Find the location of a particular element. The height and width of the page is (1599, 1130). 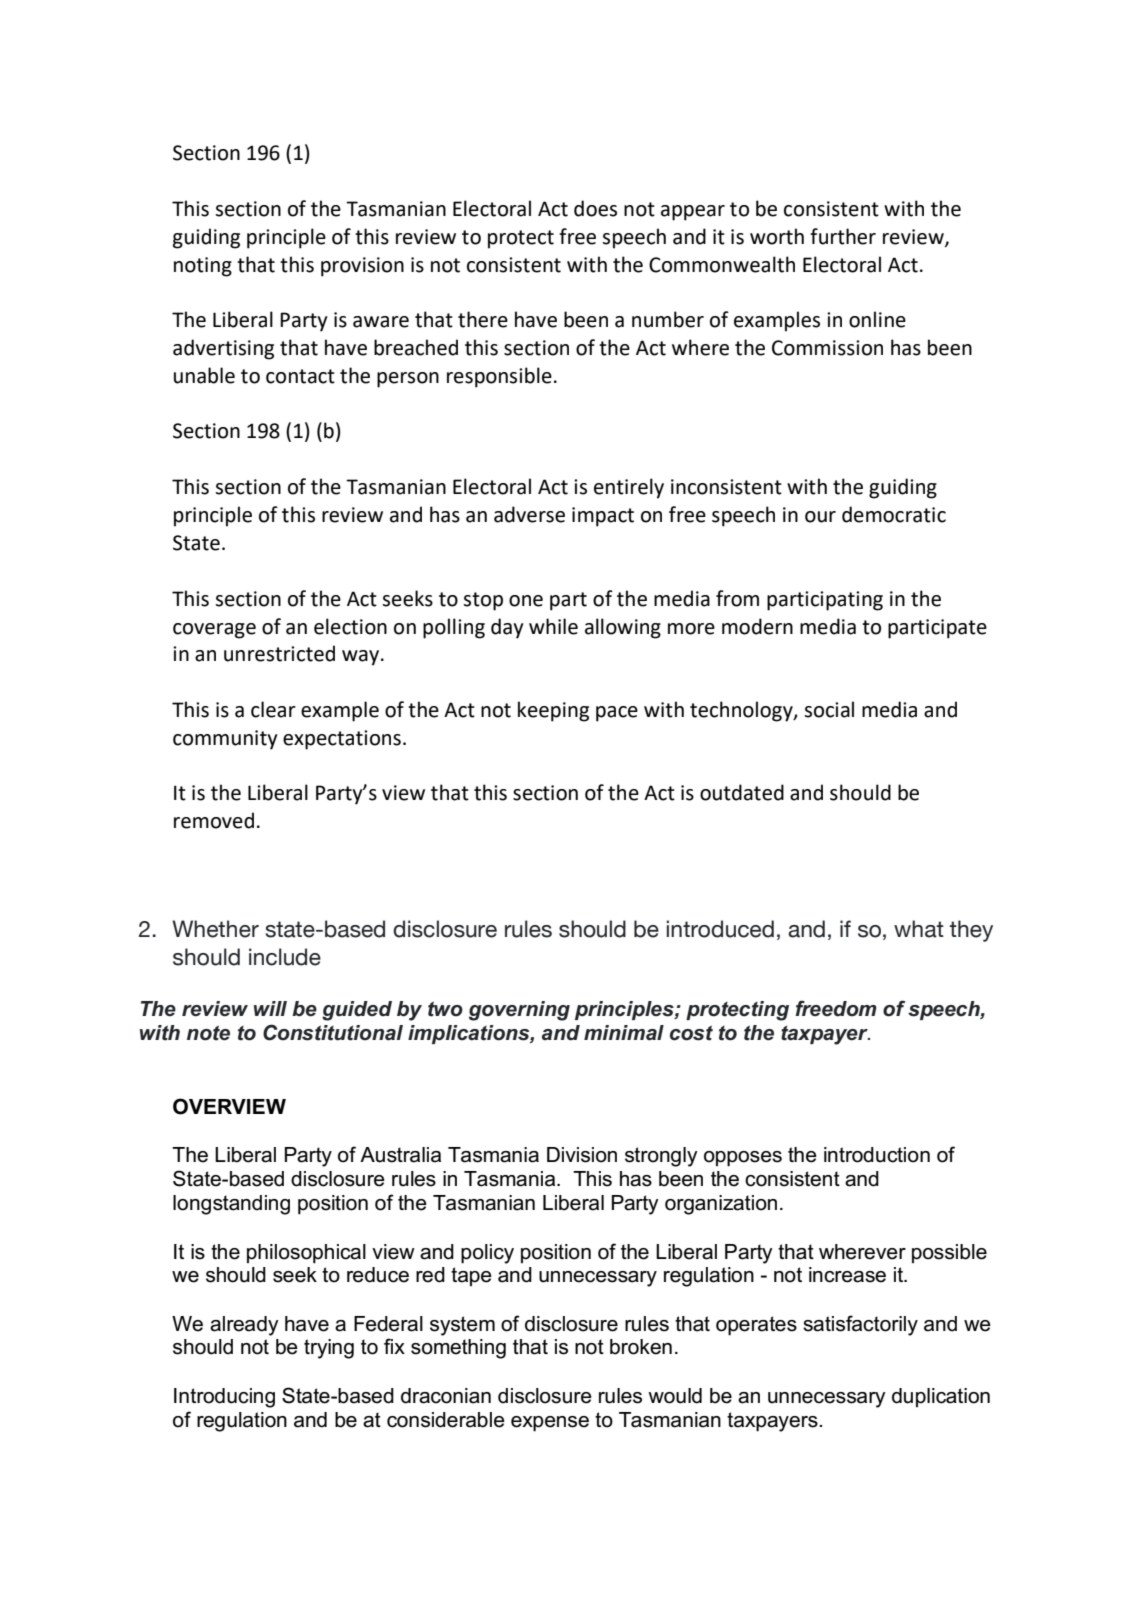

include is located at coordinates (285, 957).
